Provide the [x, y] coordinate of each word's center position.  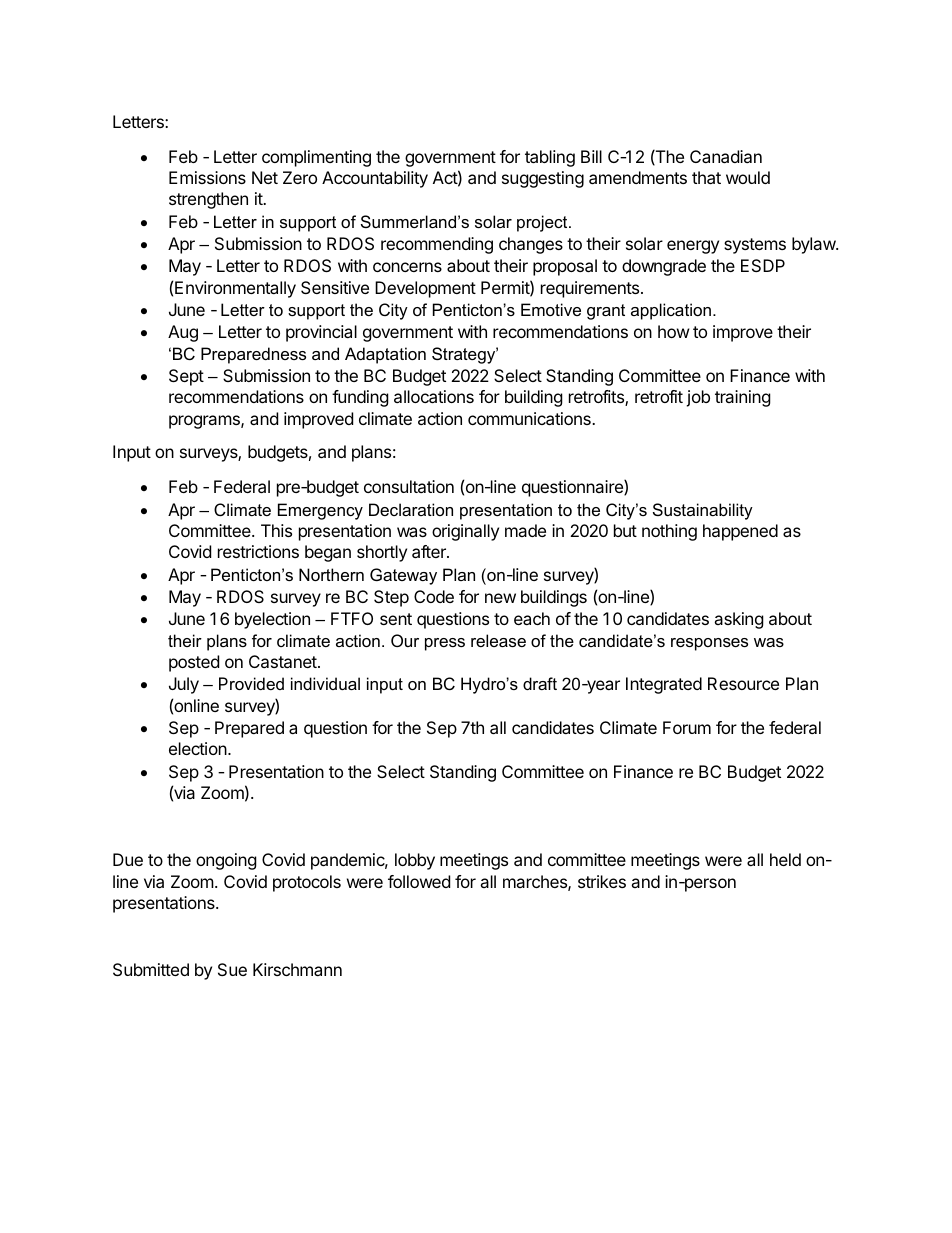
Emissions [207, 177]
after [430, 551]
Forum [687, 727]
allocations [434, 396]
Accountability [375, 179]
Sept [186, 377]
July [184, 685]
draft [540, 683]
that [706, 177]
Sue [232, 969]
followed [419, 881]
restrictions [258, 551]
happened [740, 532]
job [698, 398]
